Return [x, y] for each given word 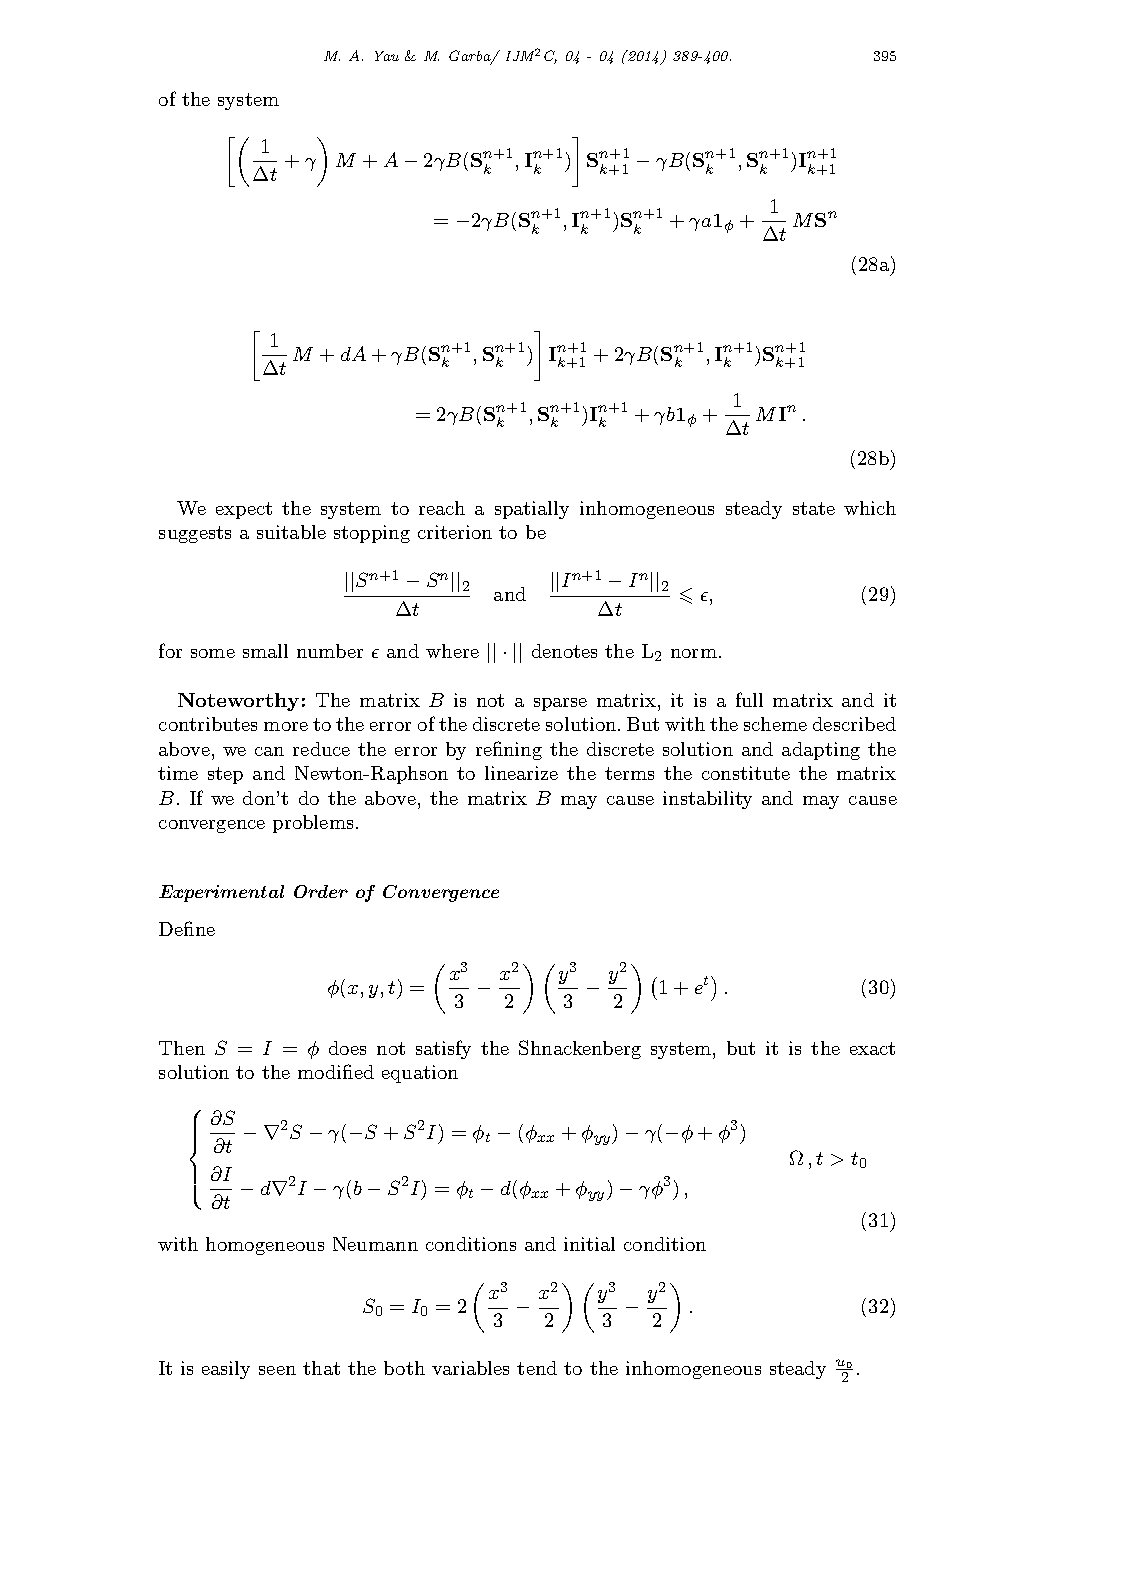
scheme [775, 724]
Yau [387, 56]
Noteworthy [238, 702]
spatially [532, 510]
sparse [560, 704]
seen [277, 1370]
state [814, 508]
